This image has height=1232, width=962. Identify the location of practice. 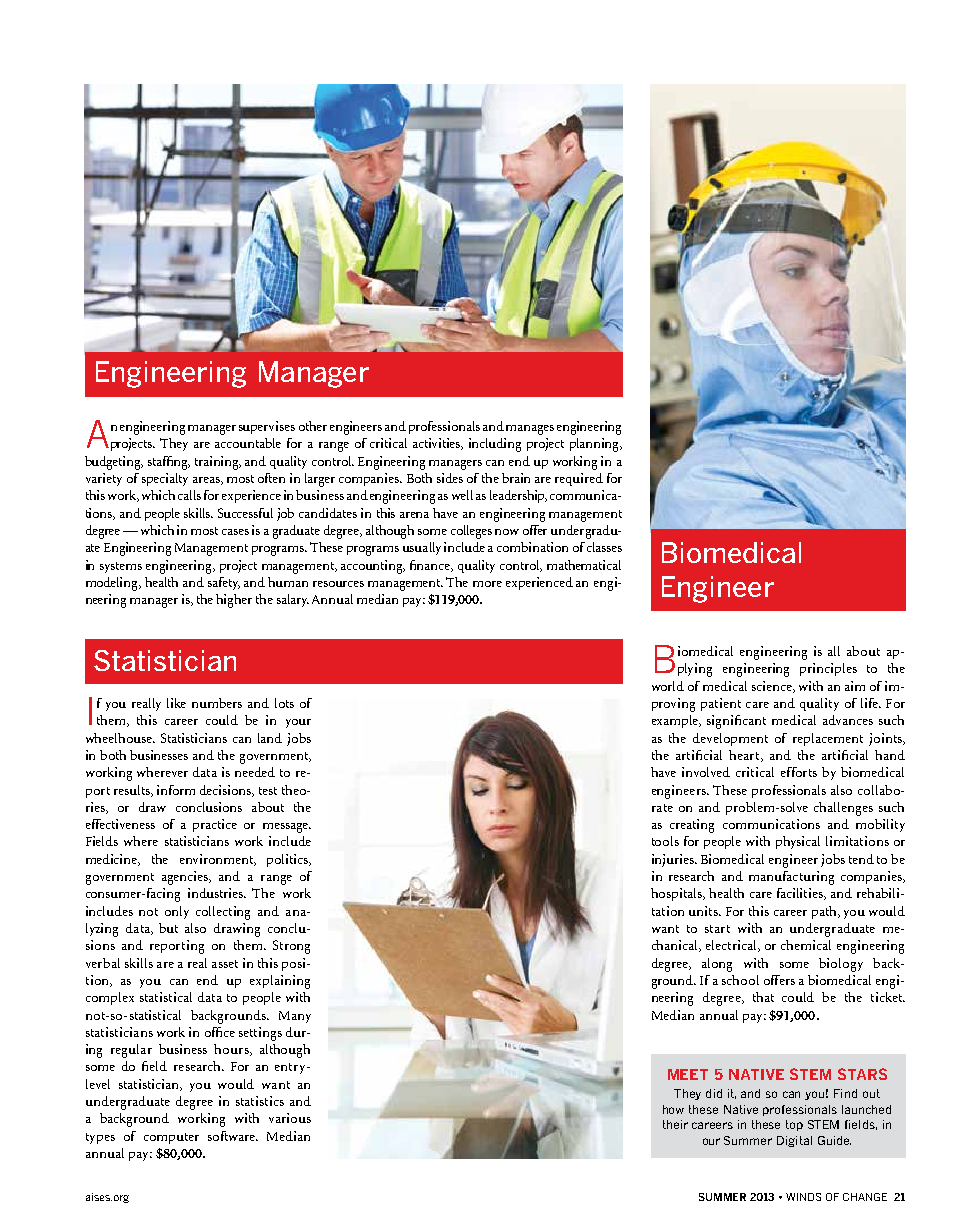
(215, 825).
